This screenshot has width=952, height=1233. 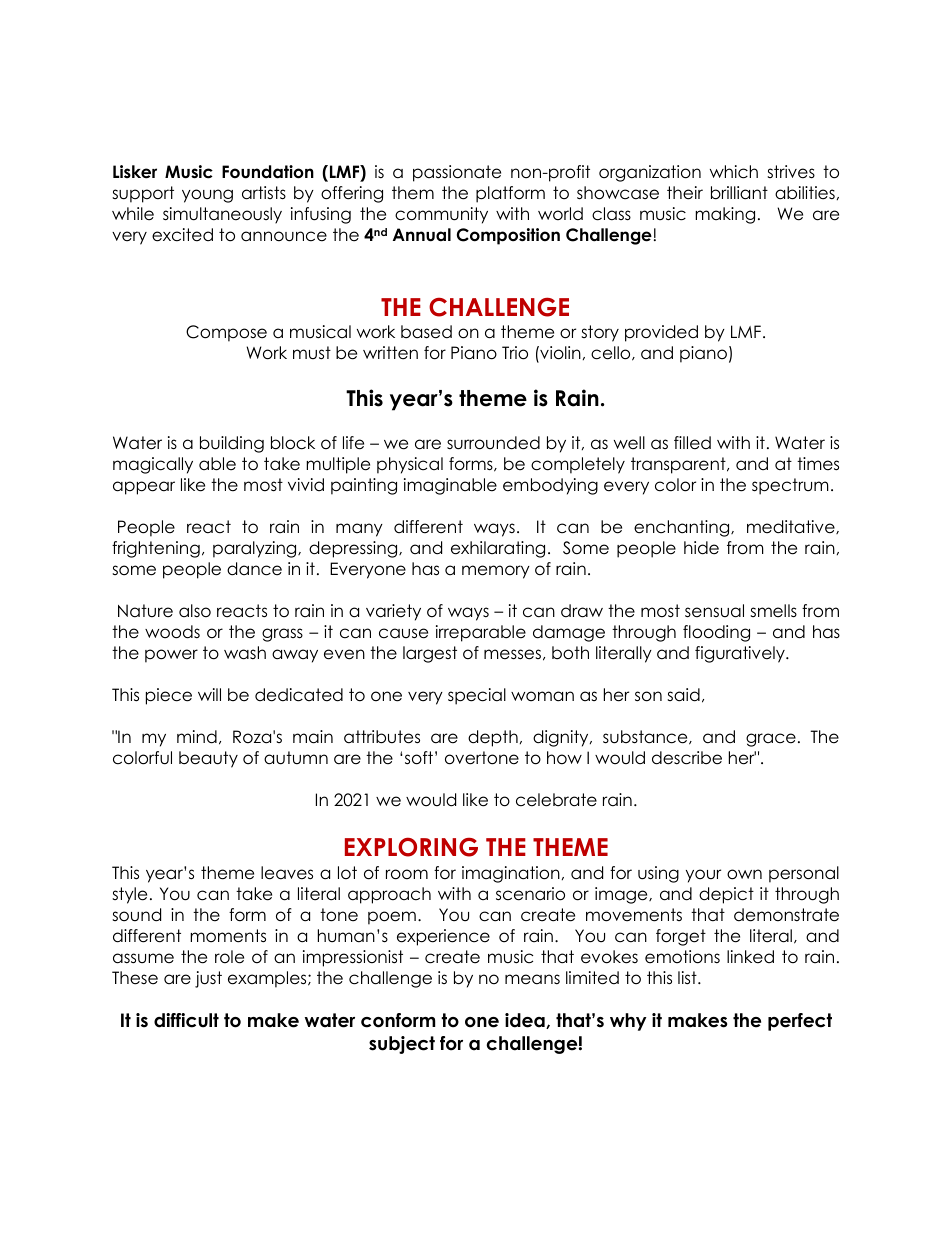 What do you see at coordinates (496, 572) in the screenshot?
I see `memory` at bounding box center [496, 572].
